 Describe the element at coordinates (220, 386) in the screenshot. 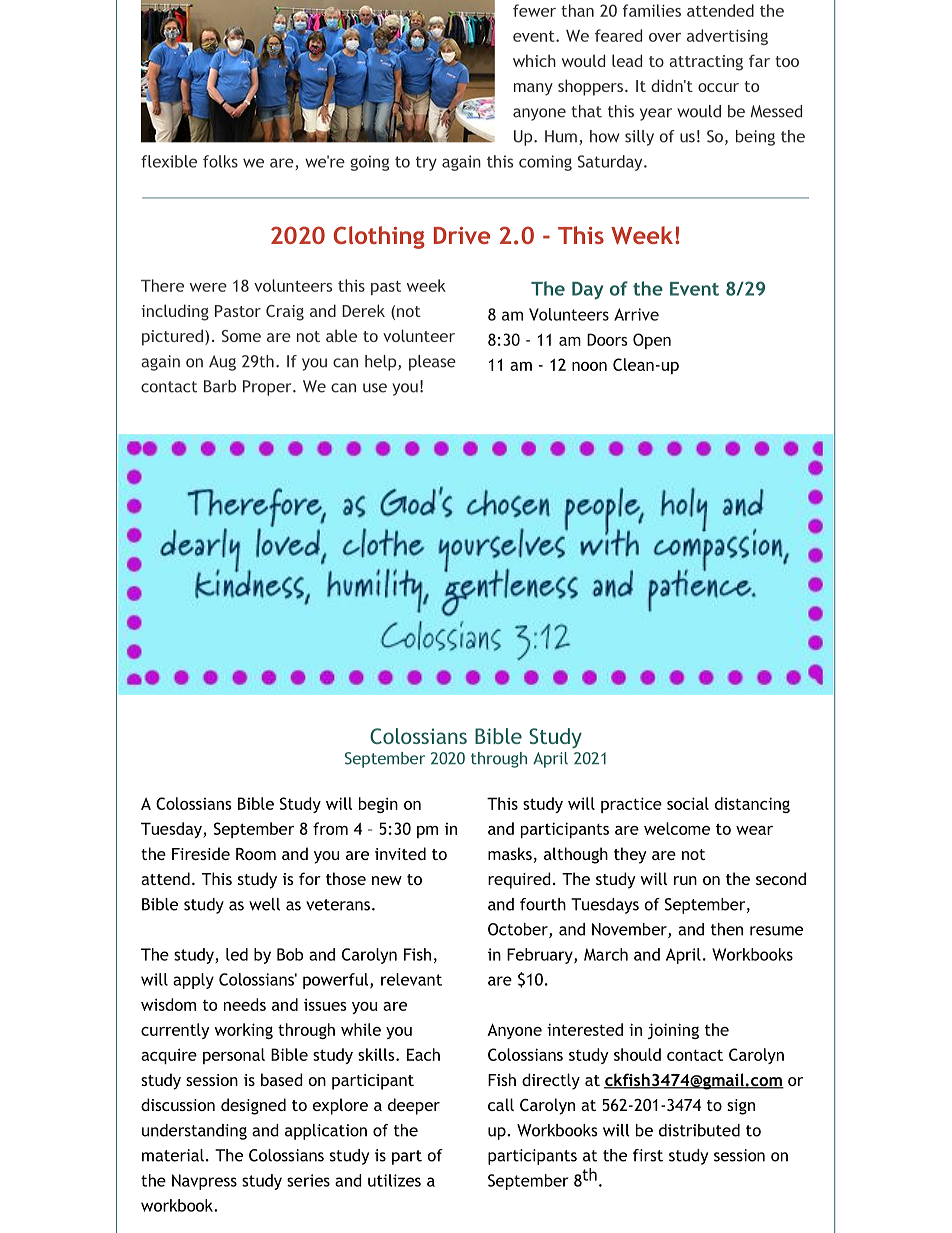

I see `Barb` at that location.
